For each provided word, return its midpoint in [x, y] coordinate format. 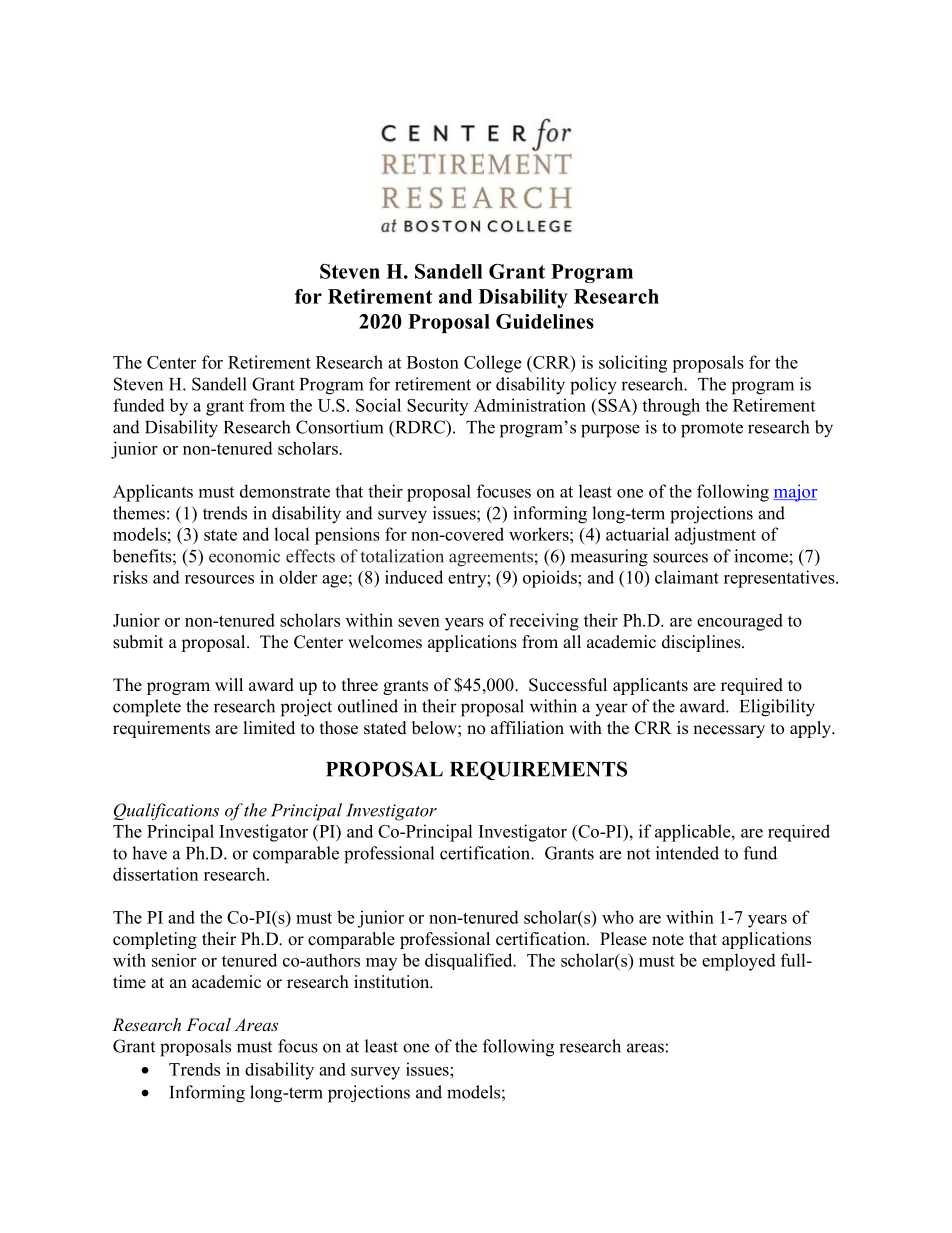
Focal [208, 1024]
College [492, 364]
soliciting [633, 364]
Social [378, 405]
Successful [568, 685]
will [229, 684]
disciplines [702, 643]
